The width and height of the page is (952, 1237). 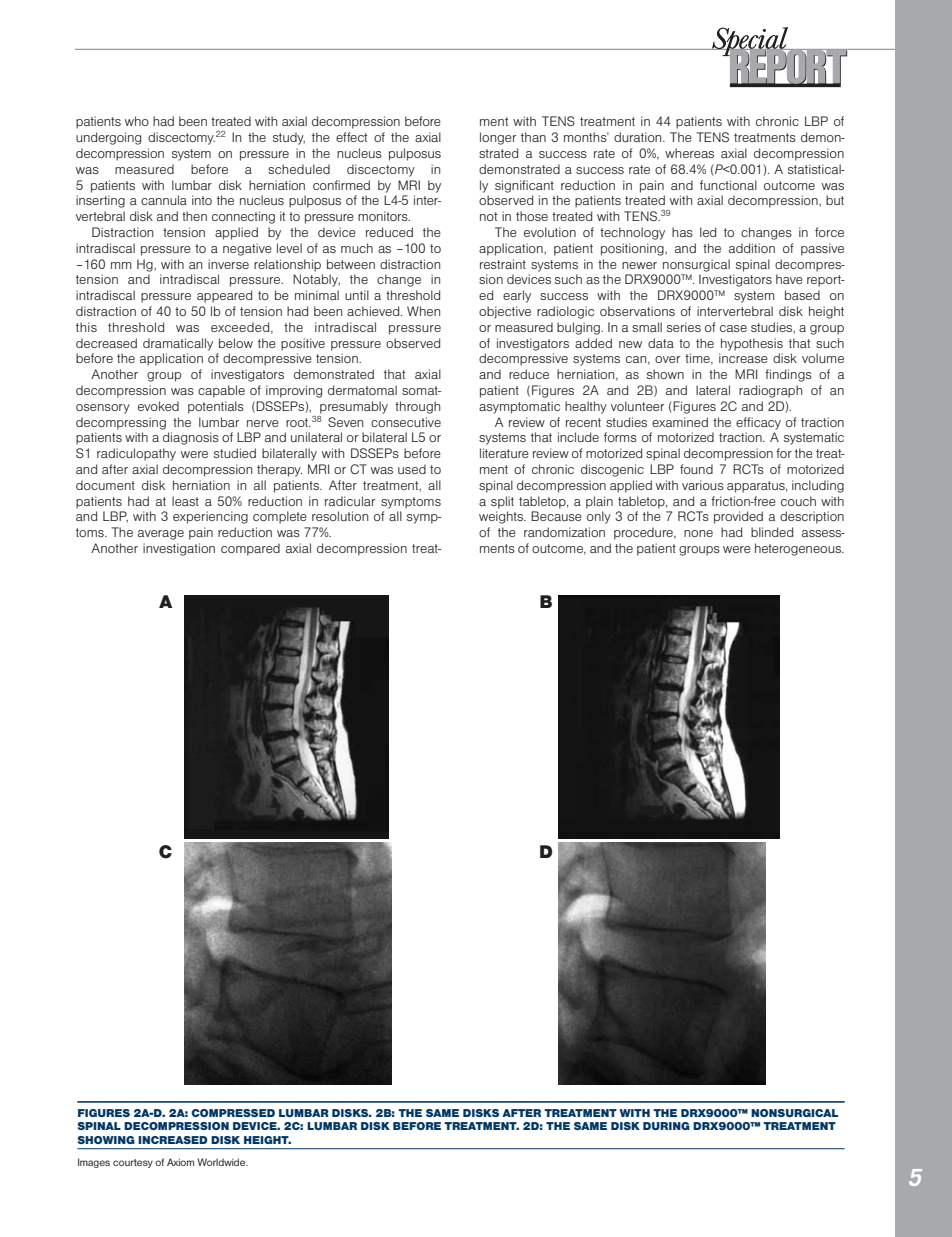 I want to click on functional, so click(x=728, y=185).
